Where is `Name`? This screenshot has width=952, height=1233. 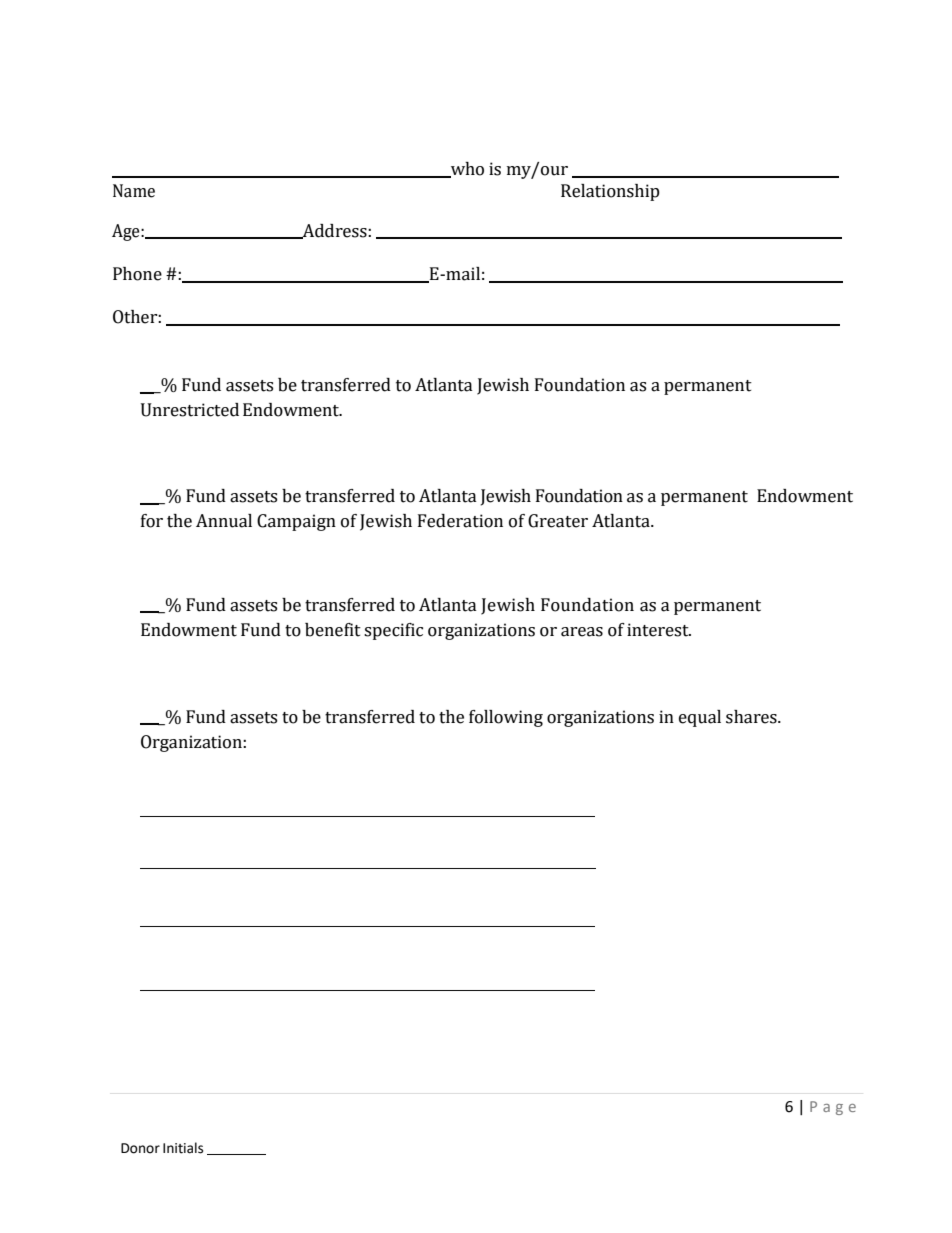 Name is located at coordinates (134, 191).
